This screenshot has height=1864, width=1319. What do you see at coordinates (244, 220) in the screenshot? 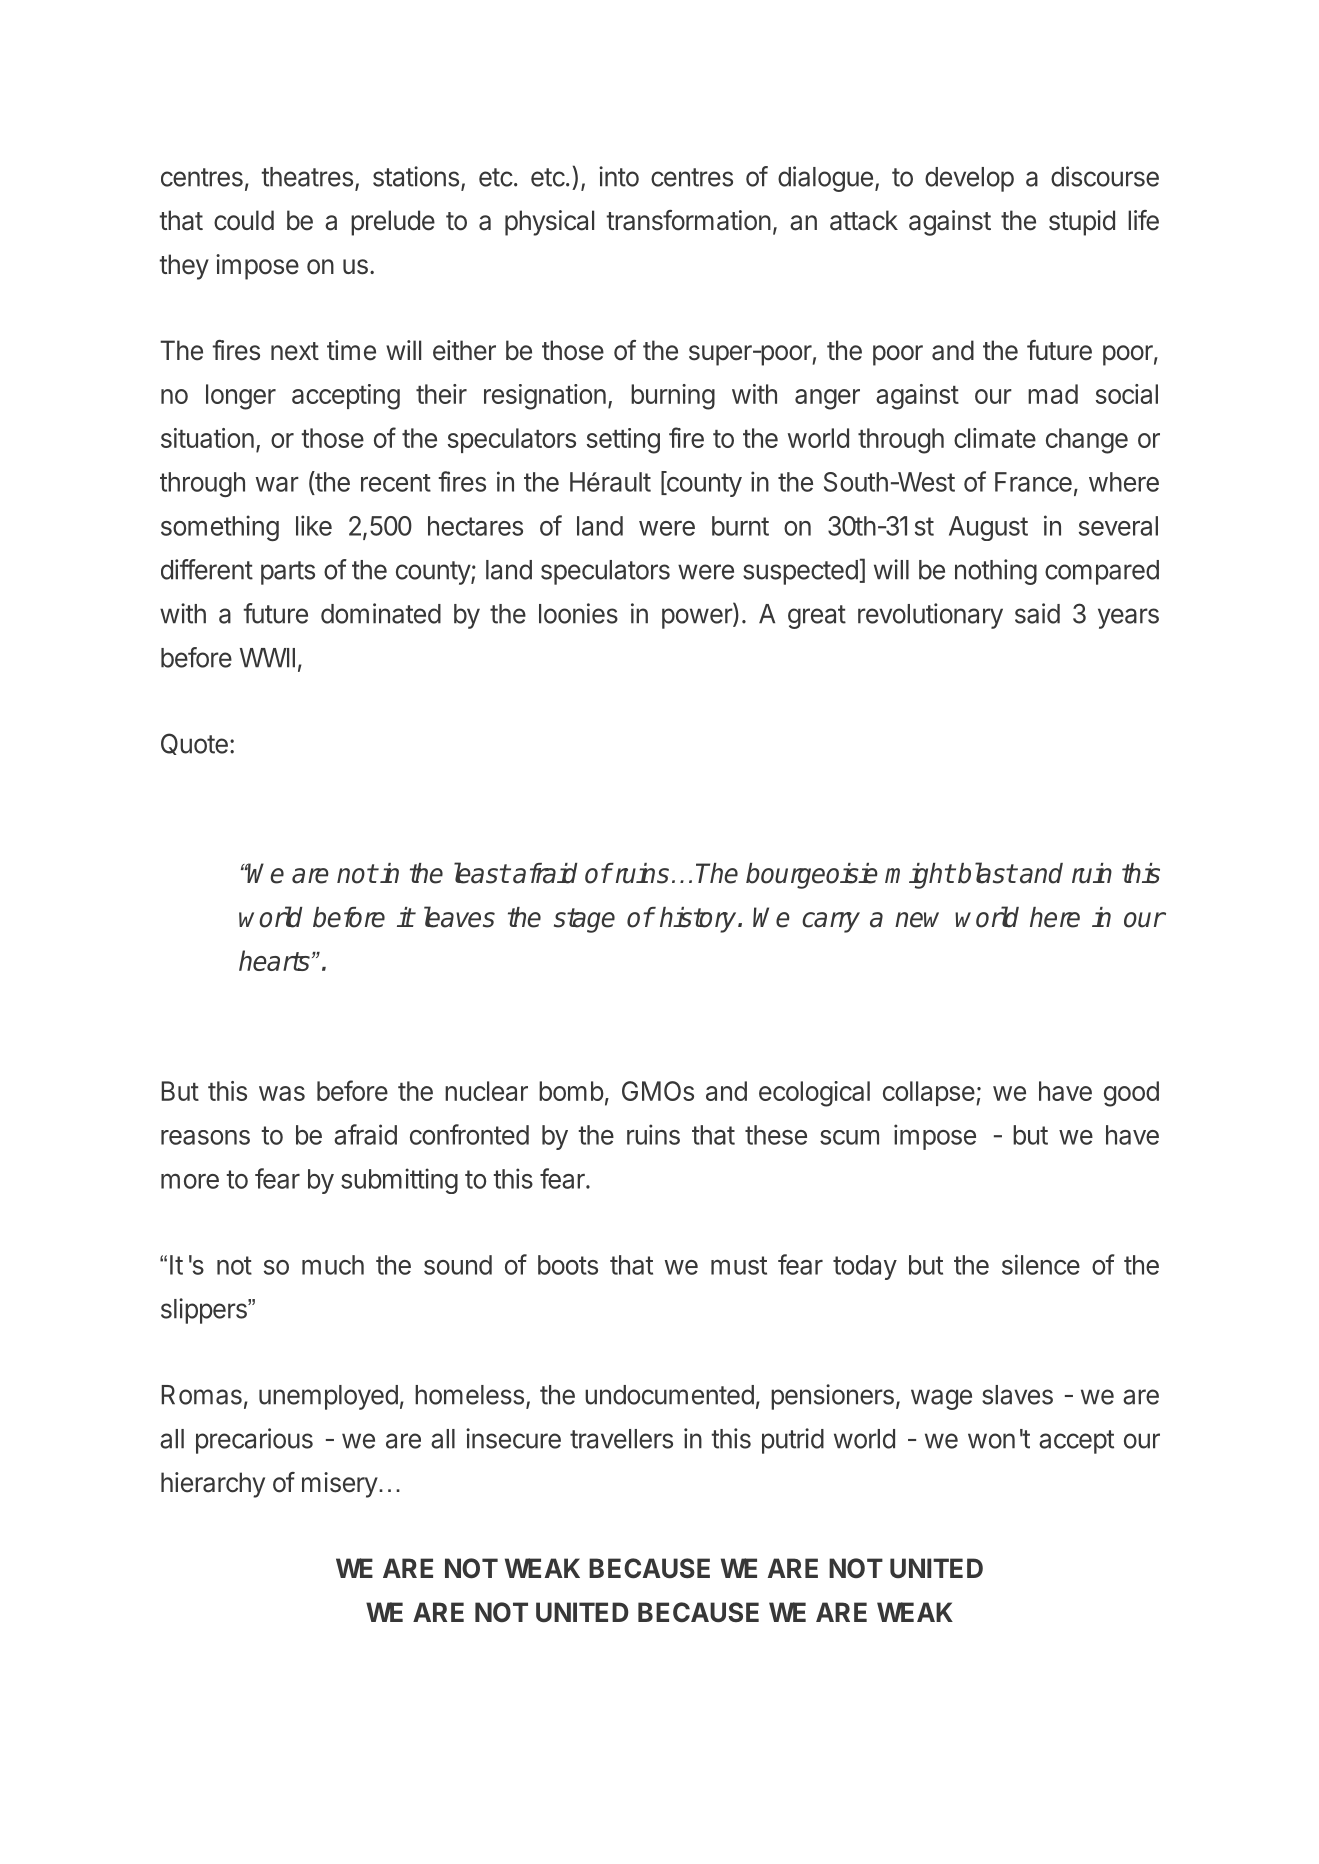
I see `could` at bounding box center [244, 220].
